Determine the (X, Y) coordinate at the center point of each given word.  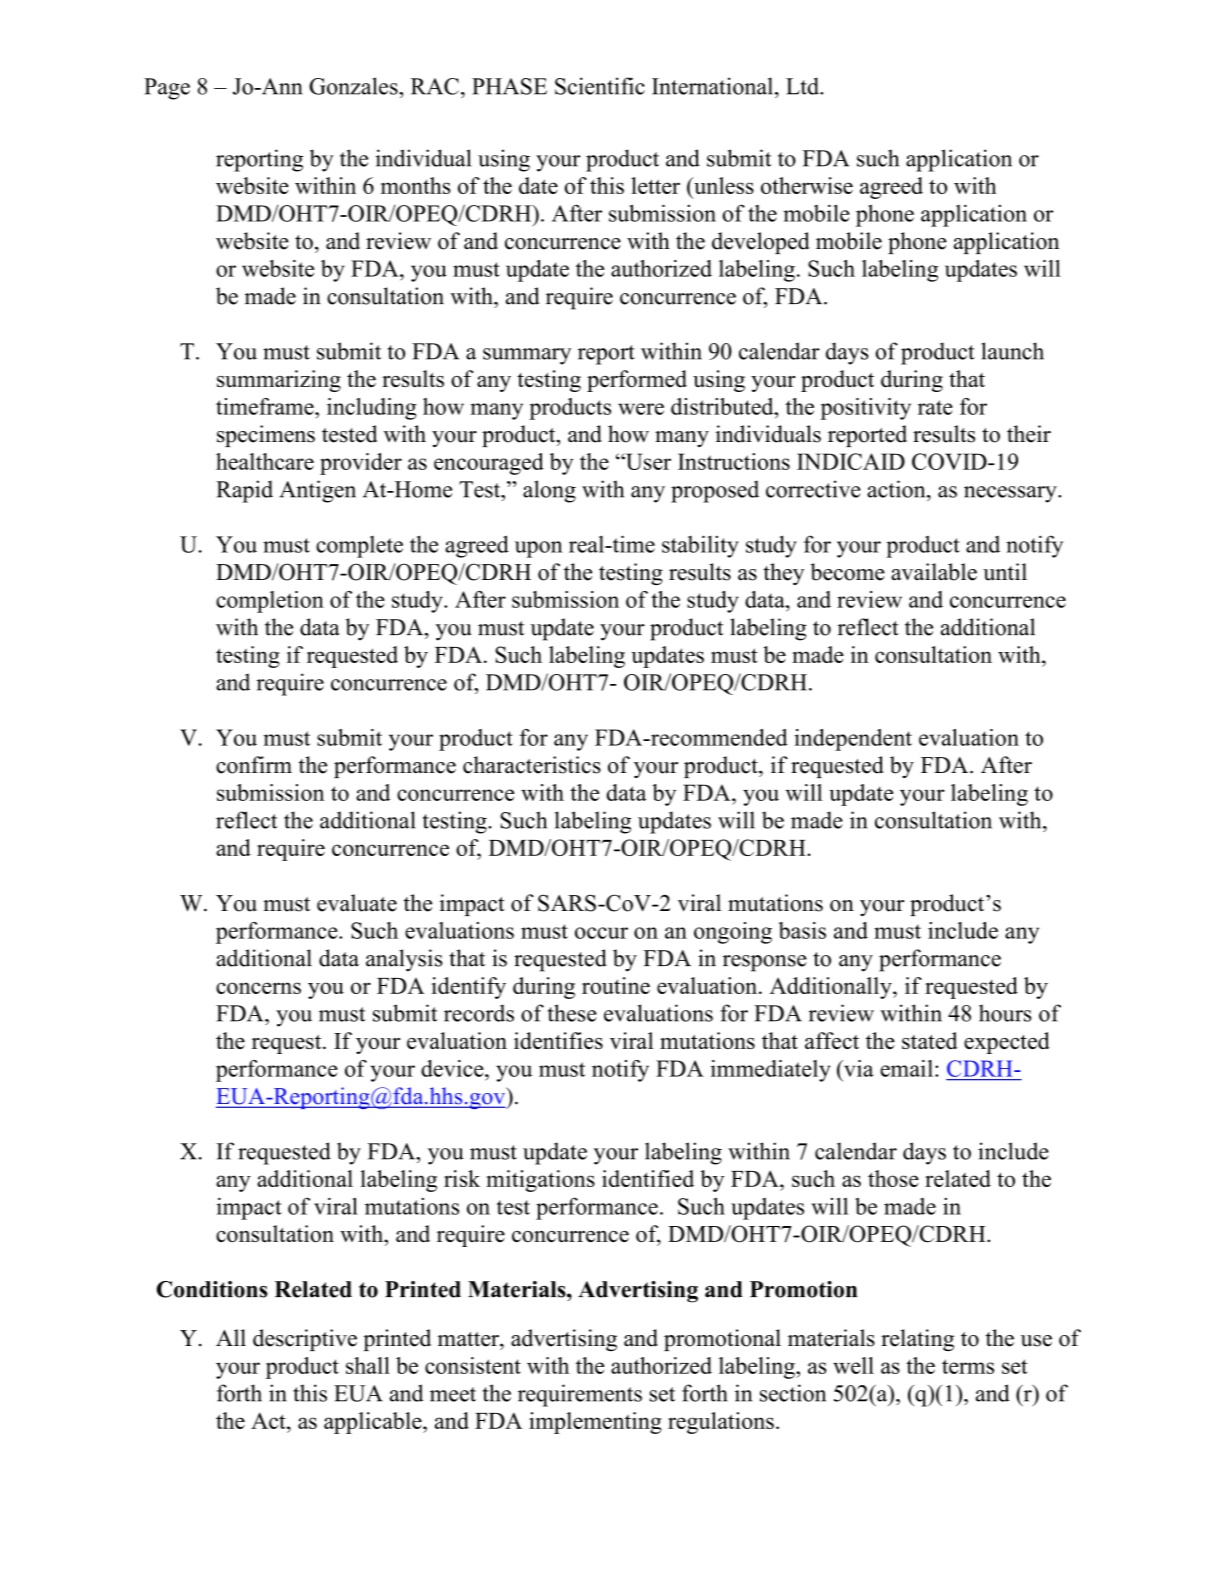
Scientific (600, 86)
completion (270, 602)
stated (930, 1040)
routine (616, 985)
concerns (258, 988)
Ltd (803, 86)
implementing (595, 1423)
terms (968, 1366)
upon (539, 549)
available (934, 572)
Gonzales (354, 86)
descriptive (305, 1340)
